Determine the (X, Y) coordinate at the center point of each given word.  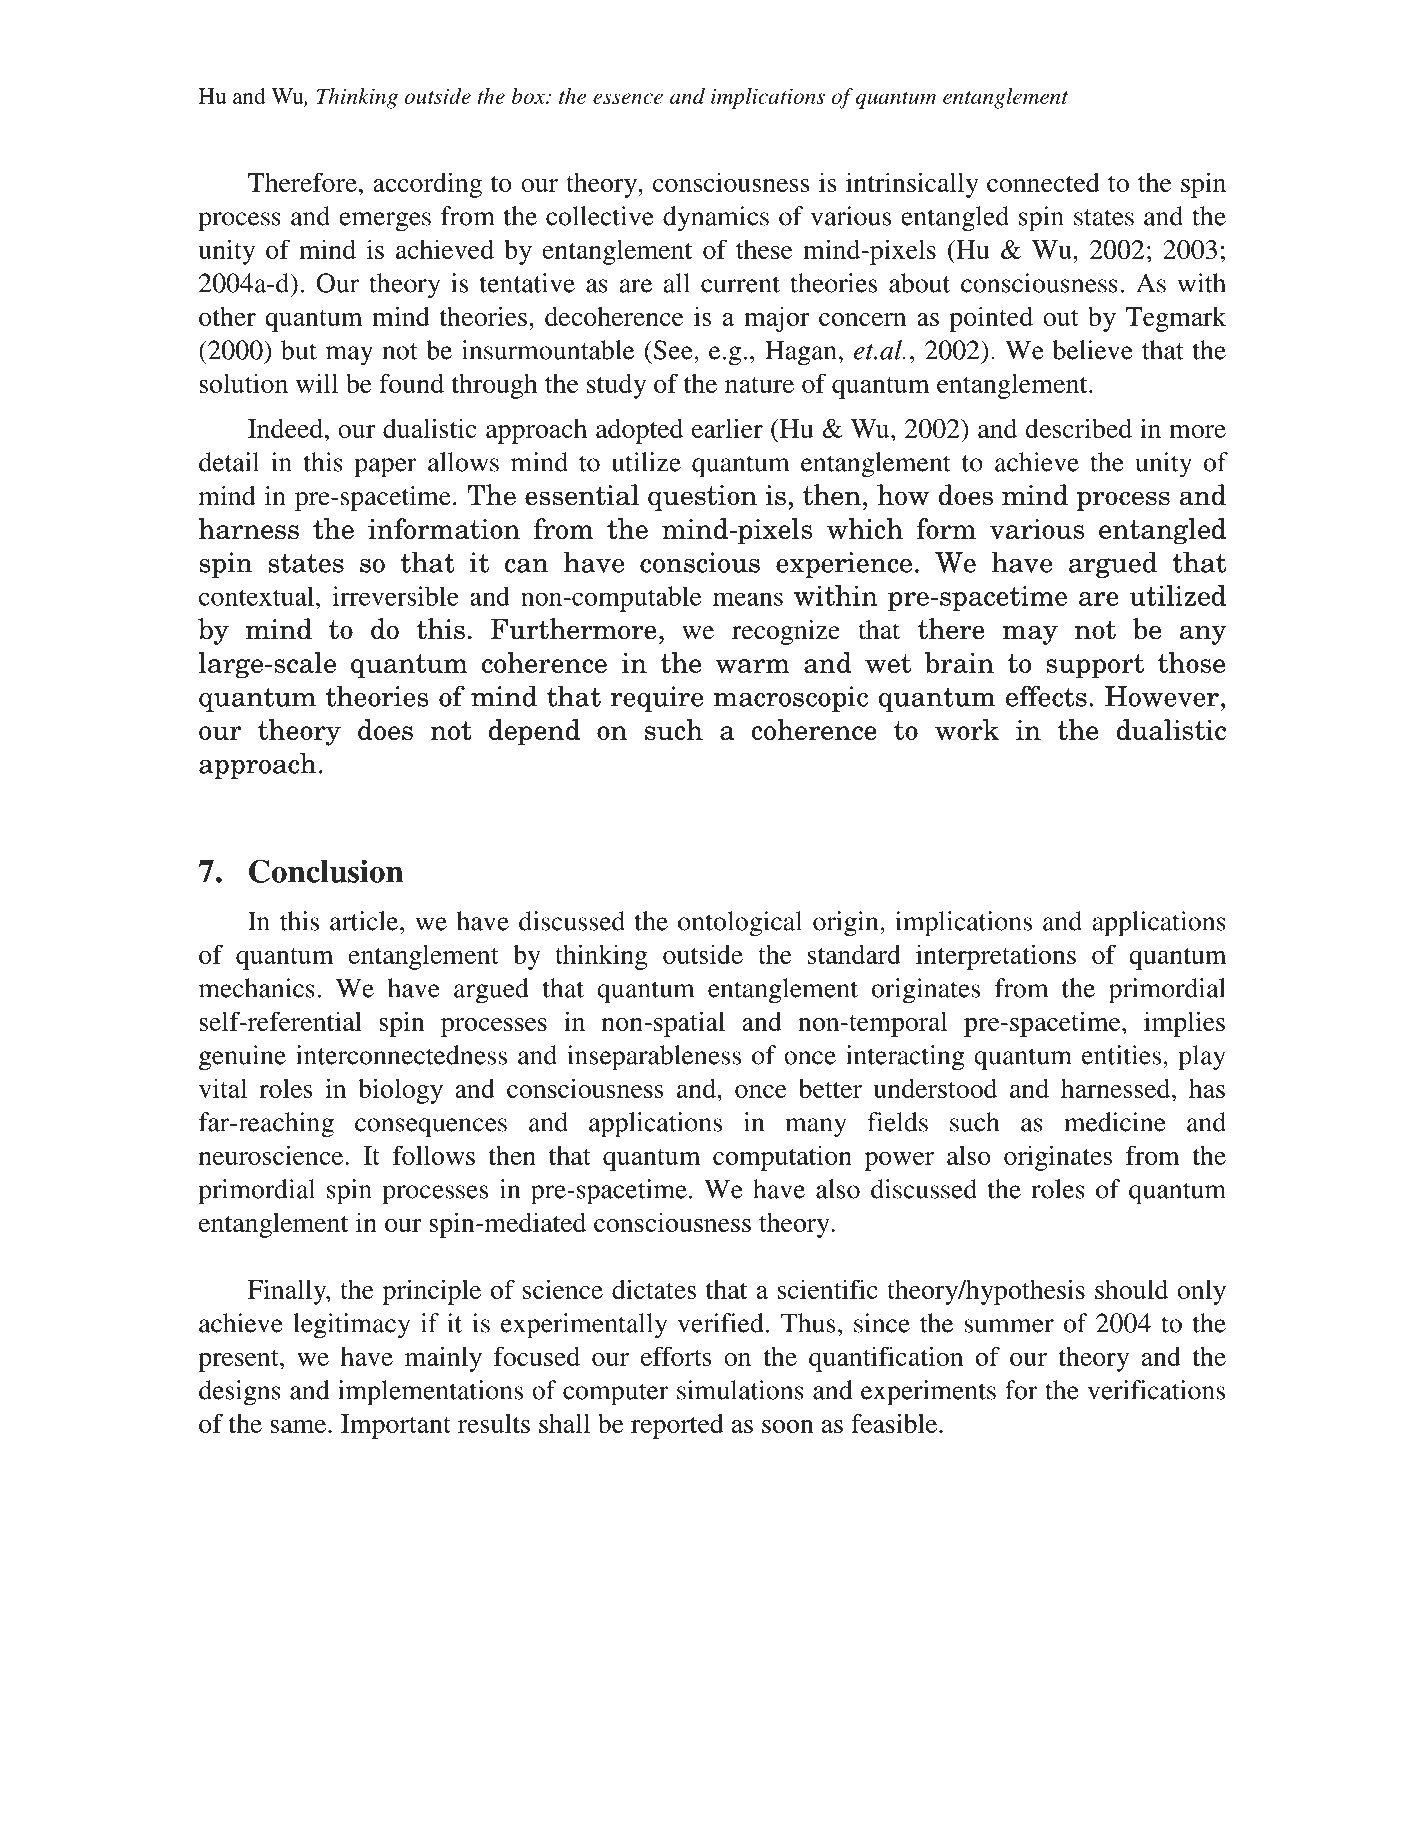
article (365, 921)
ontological (740, 924)
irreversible (396, 596)
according (427, 185)
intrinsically (912, 185)
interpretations (996, 957)
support (1095, 666)
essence (628, 98)
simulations (740, 1390)
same (299, 1426)
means (748, 599)
